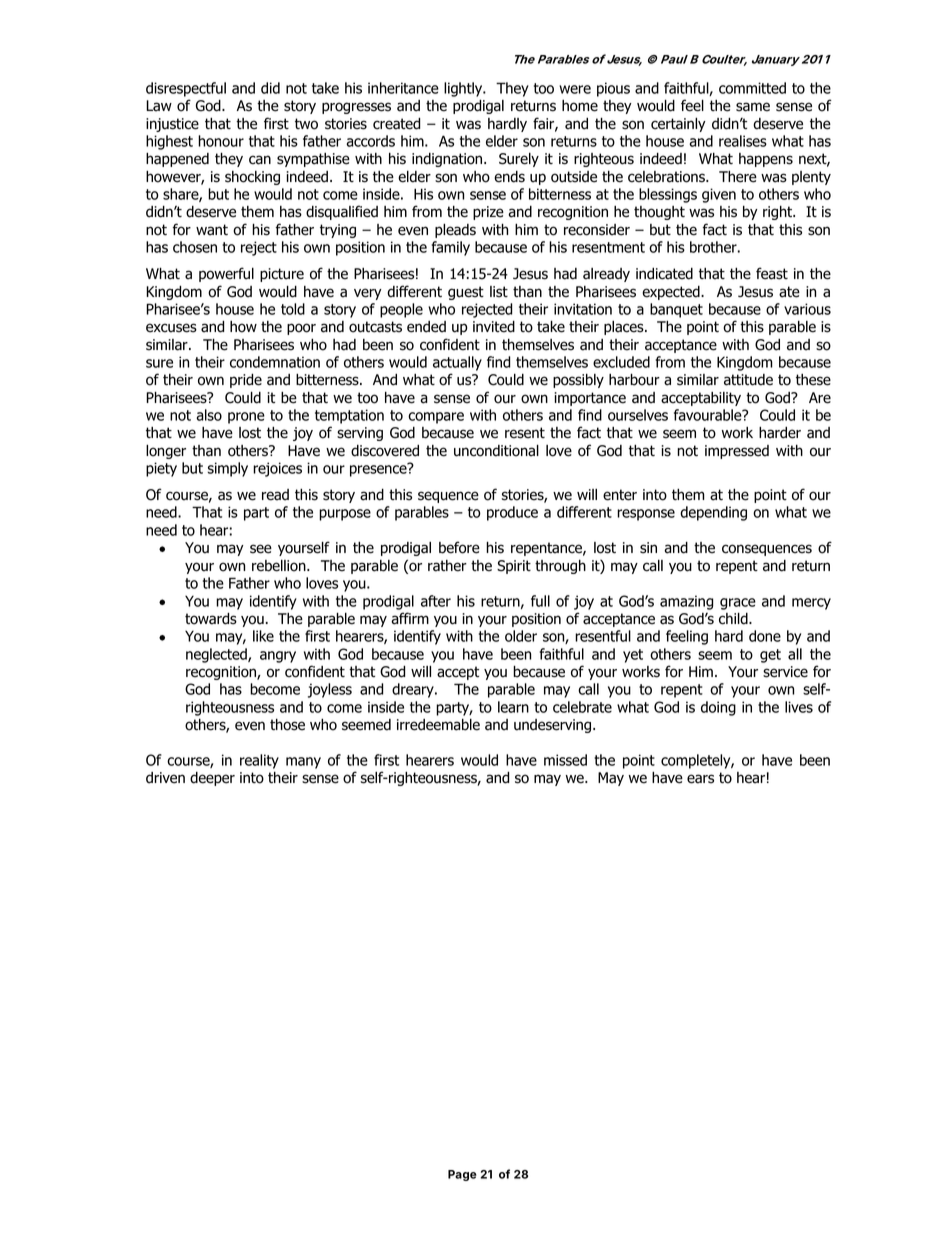 The image size is (952, 1233). I want to click on indignation, so click(448, 160).
